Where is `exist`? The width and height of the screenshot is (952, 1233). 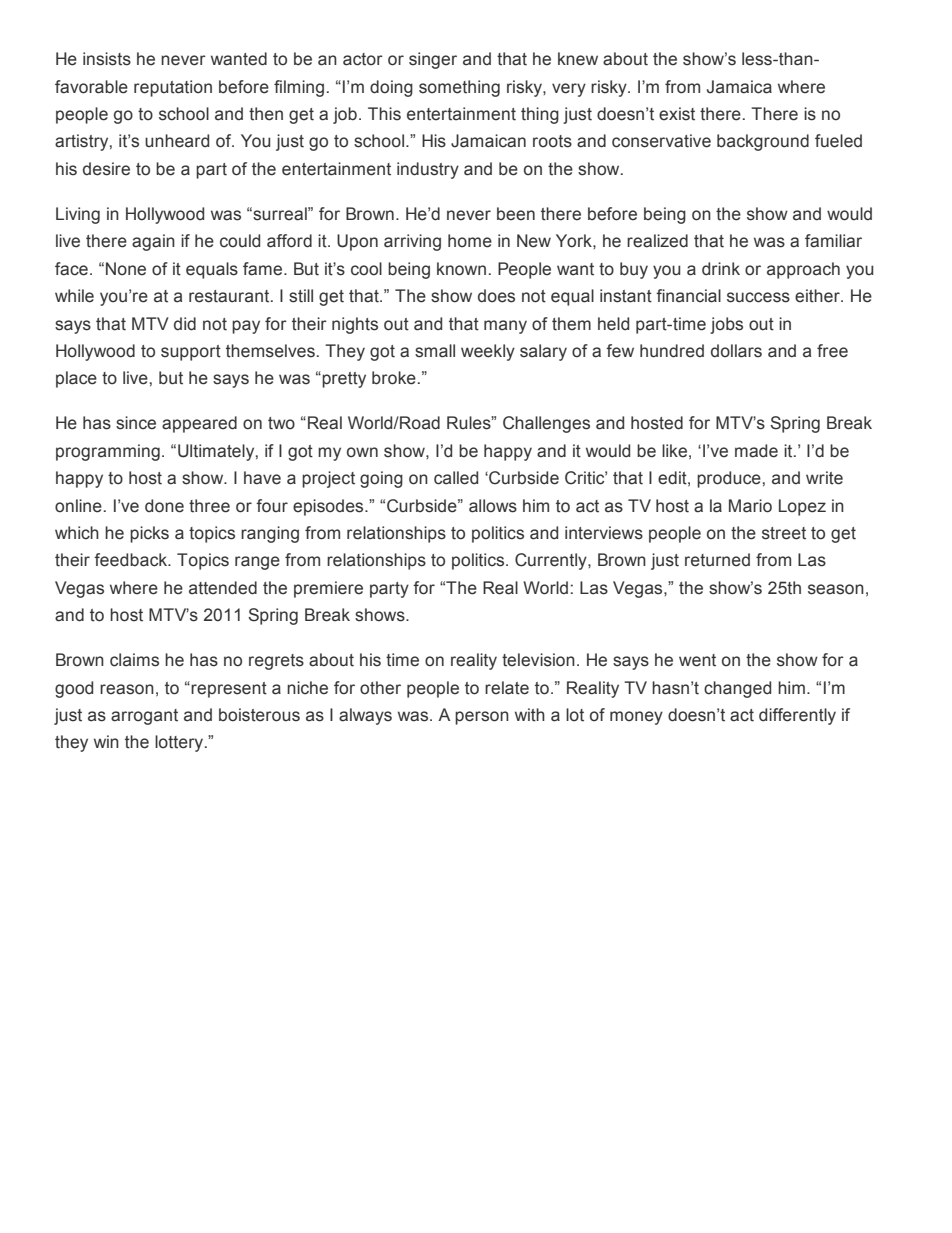 exist is located at coordinates (677, 114).
